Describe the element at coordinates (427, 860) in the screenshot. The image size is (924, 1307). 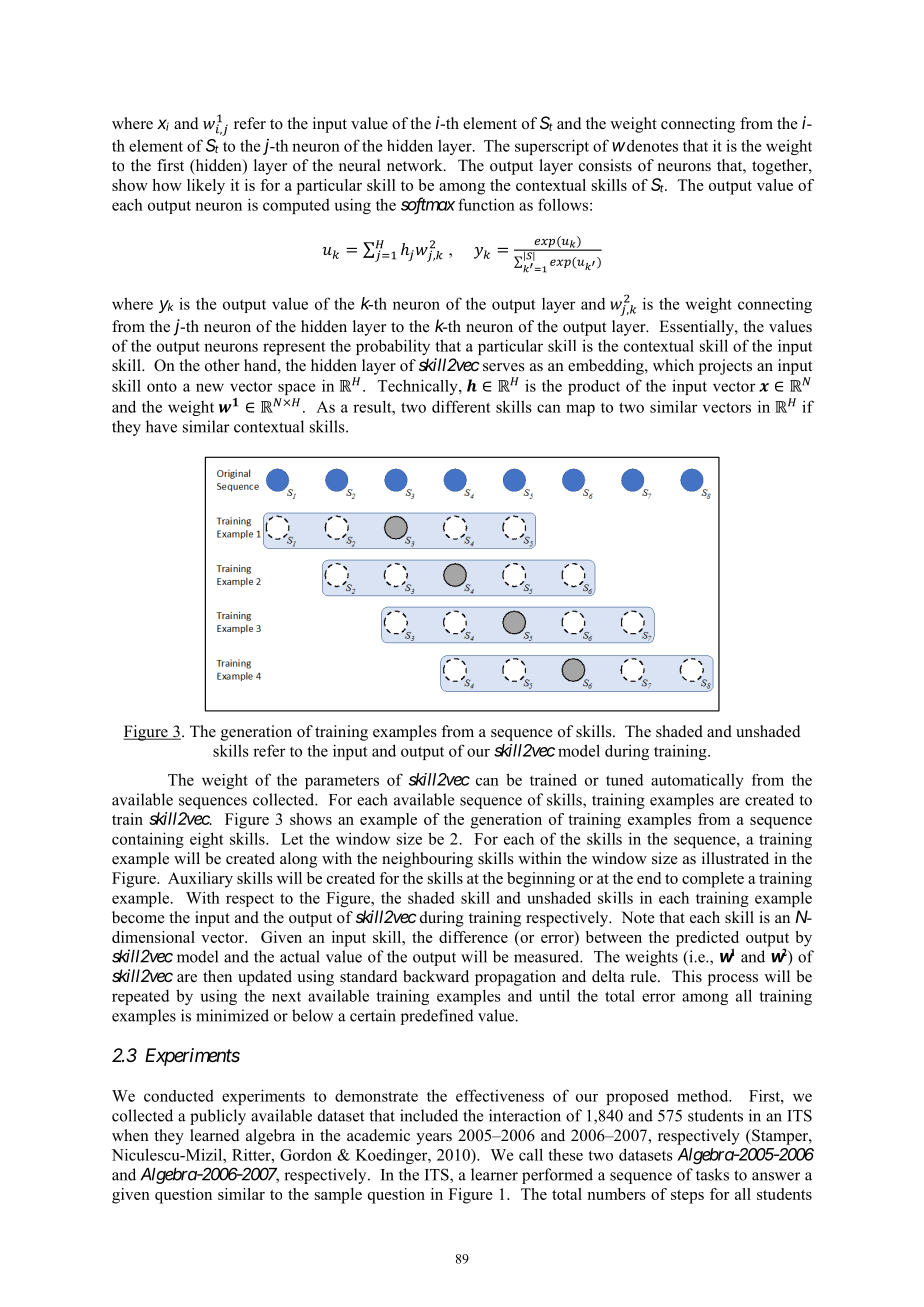
I see `neighbouring` at that location.
